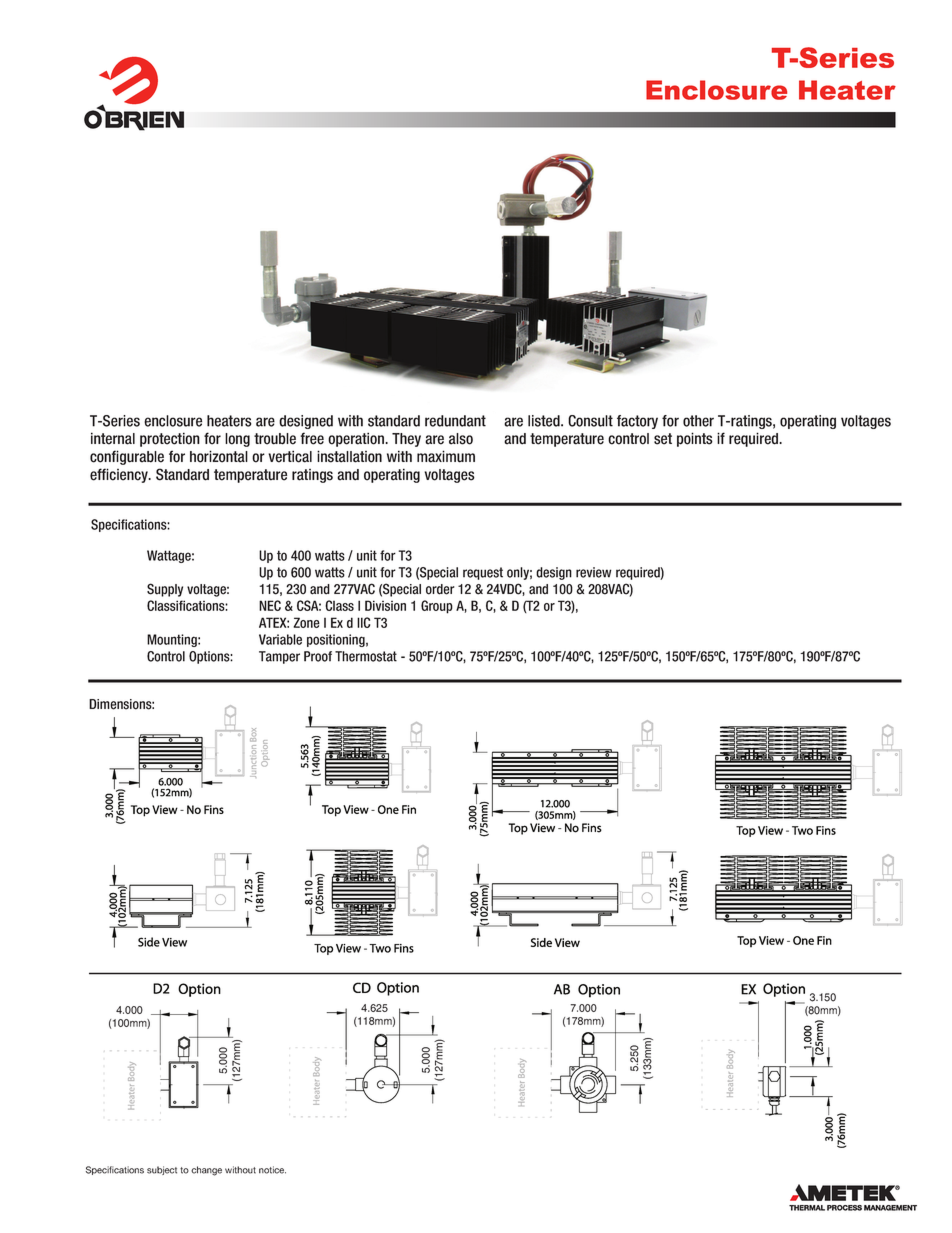 Image resolution: width=952 pixels, height=1233 pixels. Describe the element at coordinates (437, 607) in the screenshot. I see `Group` at that location.
